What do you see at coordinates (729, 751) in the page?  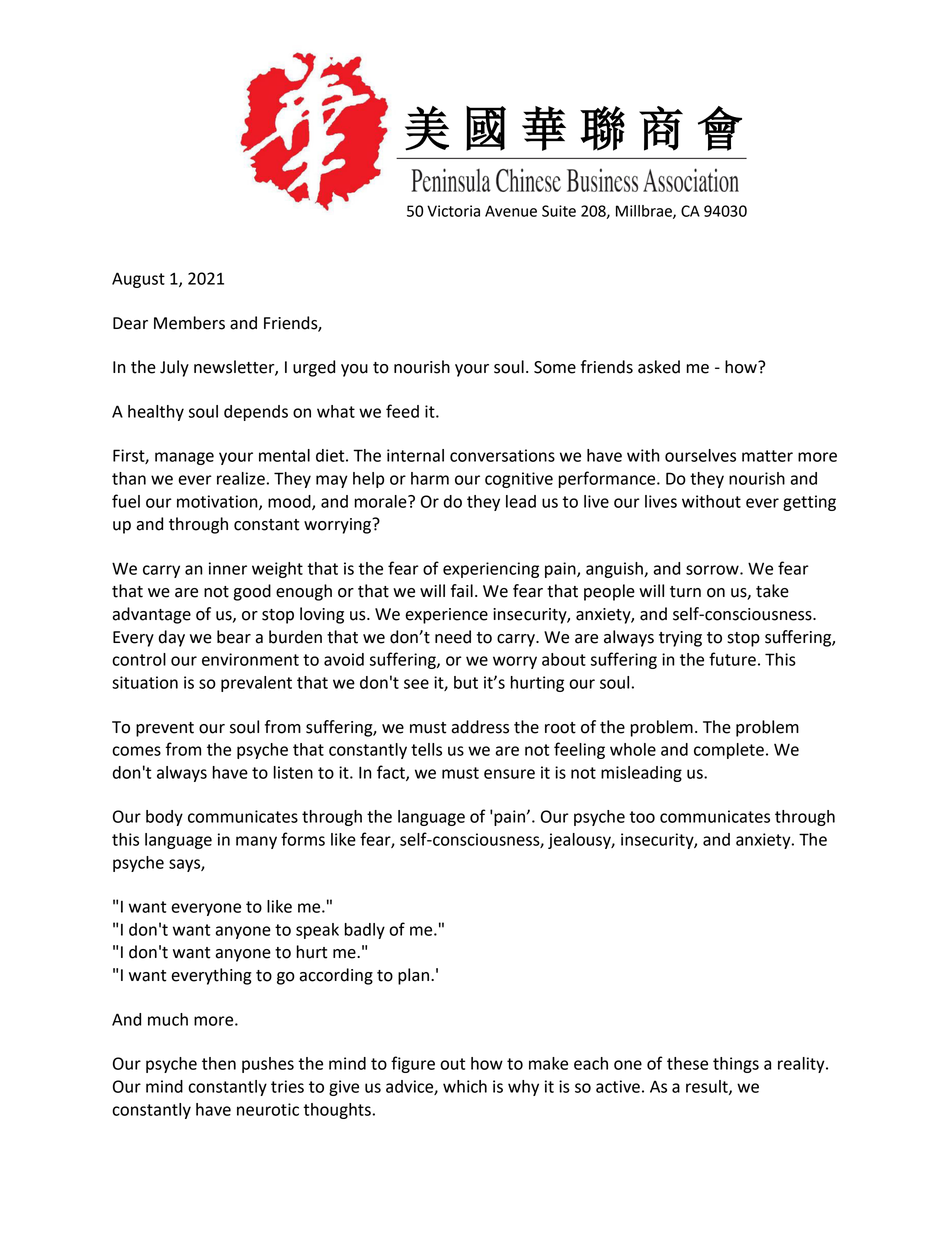 I see `complete` at bounding box center [729, 751].
